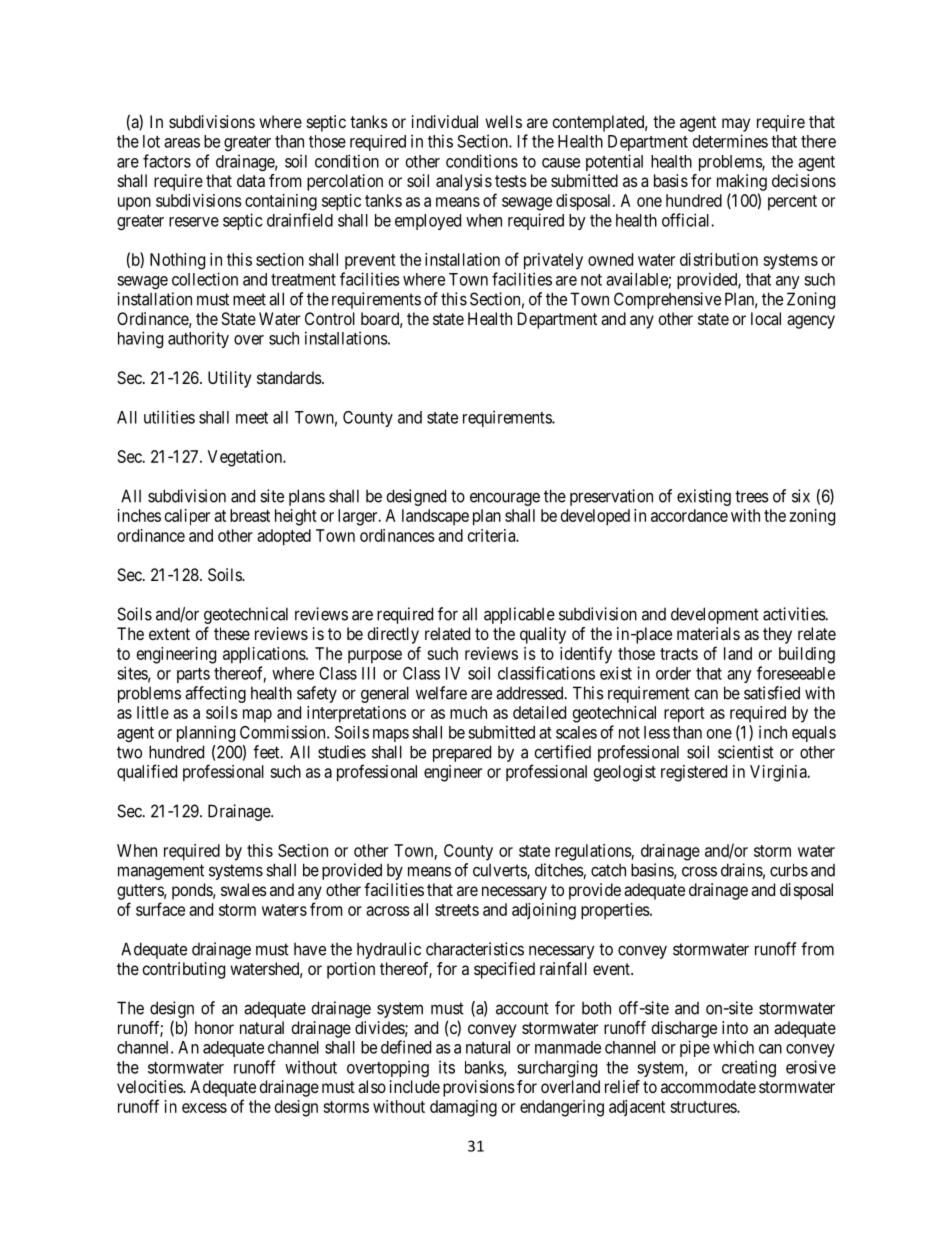  I want to click on applicable, so click(519, 615).
